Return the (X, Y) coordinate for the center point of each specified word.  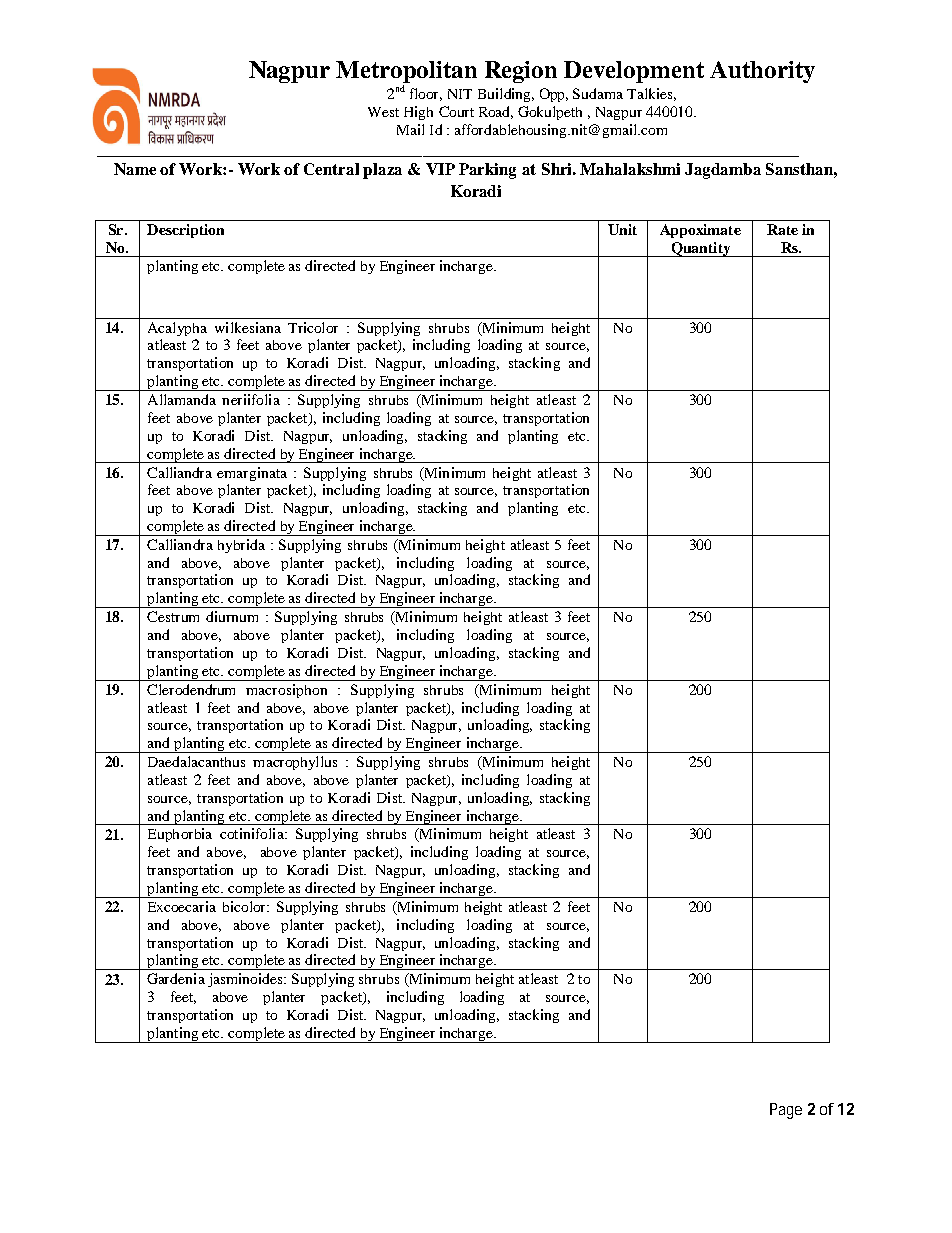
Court (456, 111)
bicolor (245, 906)
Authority (762, 72)
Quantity (701, 249)
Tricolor (313, 327)
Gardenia (176, 978)
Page (786, 1111)
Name (135, 169)
